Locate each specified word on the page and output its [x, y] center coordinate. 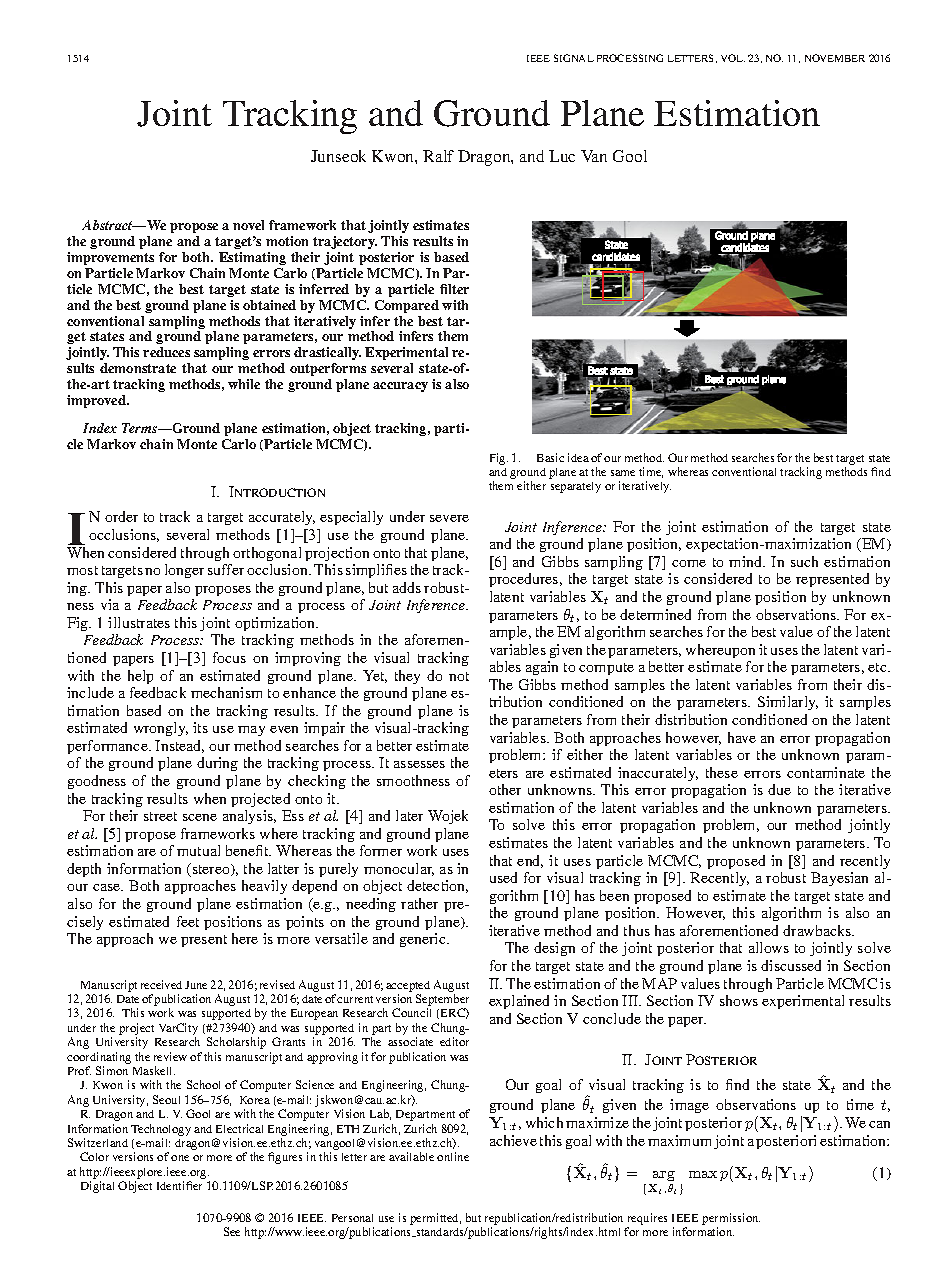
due [779, 789]
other [505, 789]
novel [248, 225]
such [804, 561]
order [121, 516]
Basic [550, 457]
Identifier [179, 1185]
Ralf [438, 156]
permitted [435, 1219]
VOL [733, 58]
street [160, 816]
